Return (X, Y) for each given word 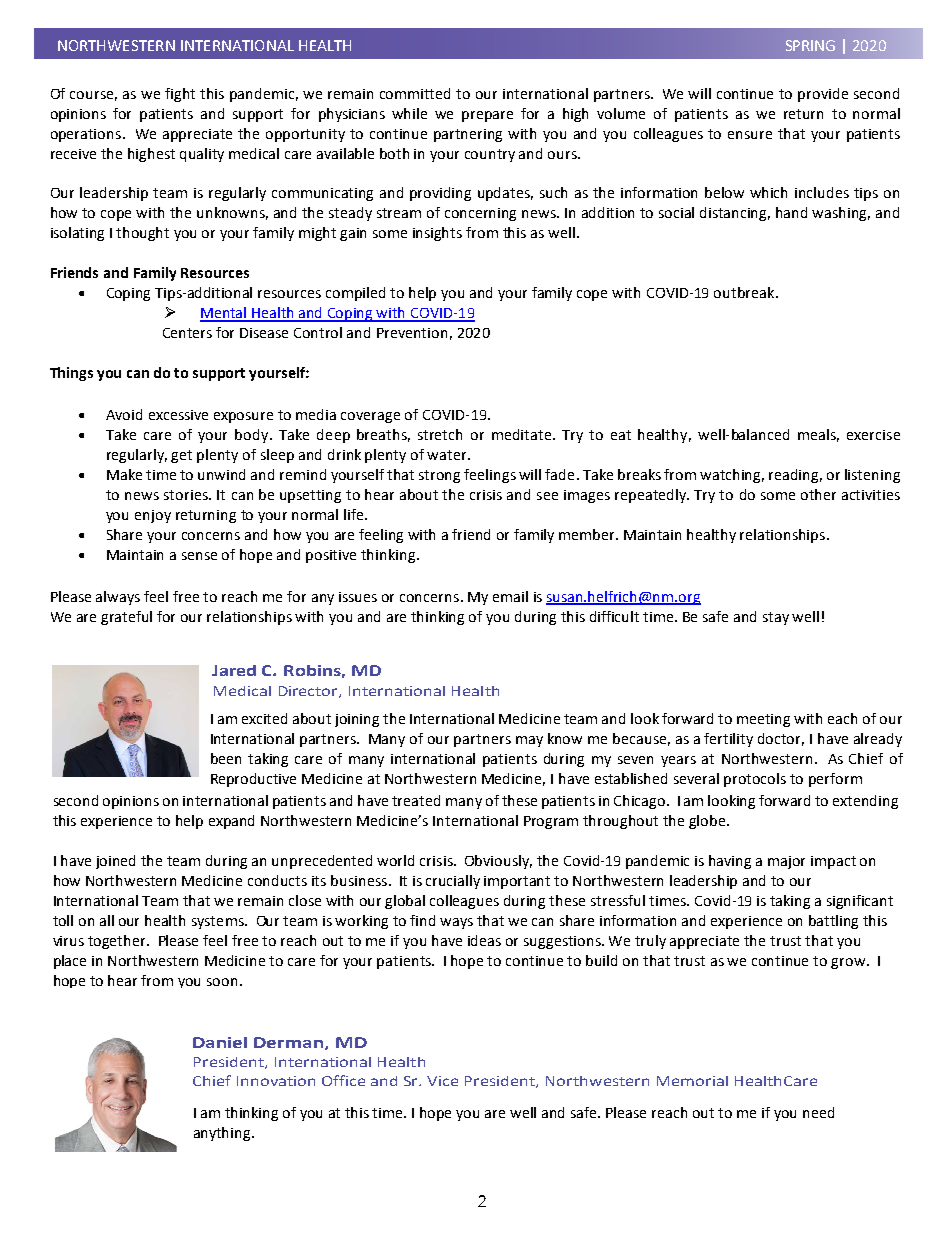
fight (180, 95)
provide (823, 95)
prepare (487, 116)
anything (223, 1134)
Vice (442, 1081)
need (818, 1112)
